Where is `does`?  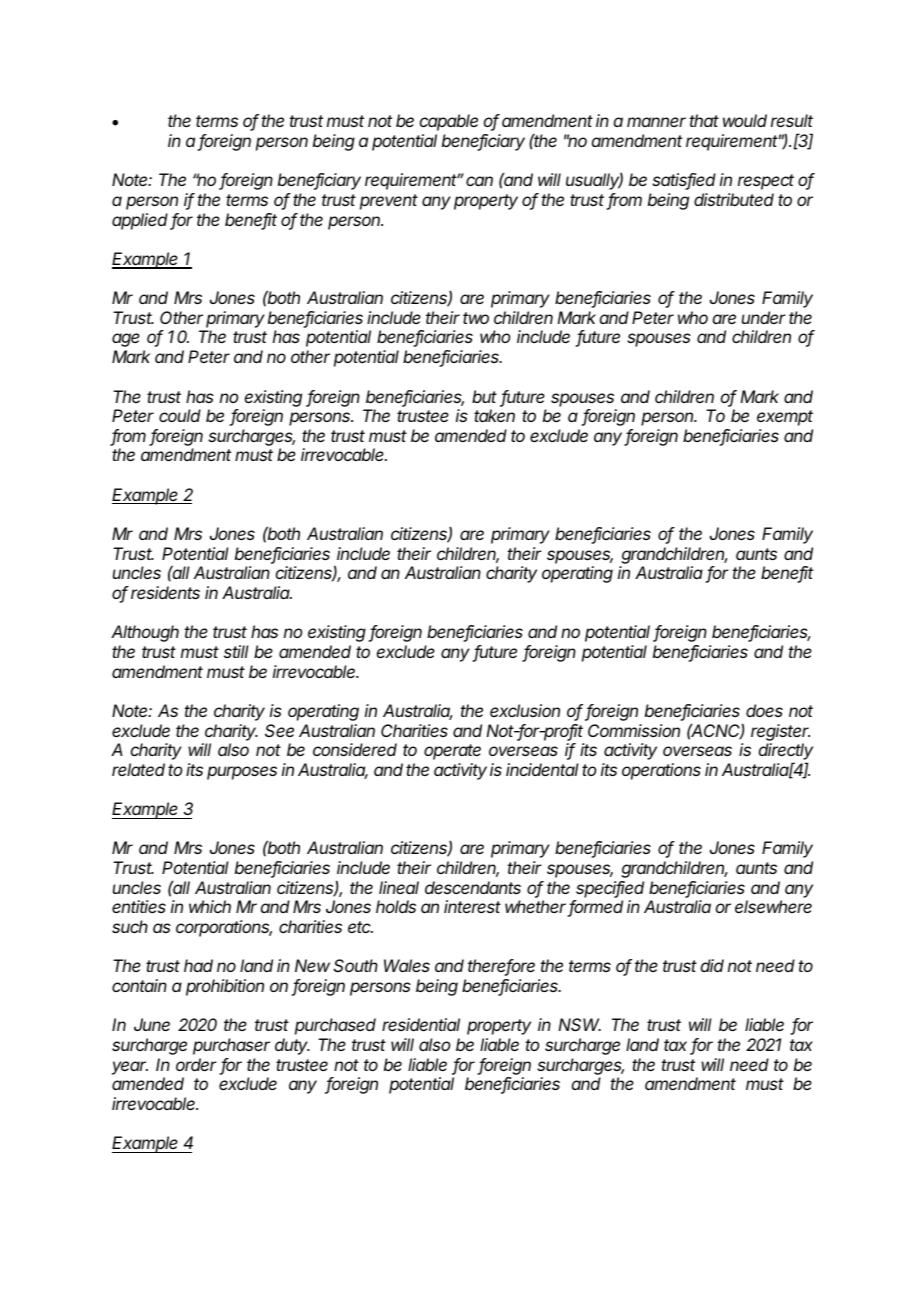
does is located at coordinates (764, 710).
